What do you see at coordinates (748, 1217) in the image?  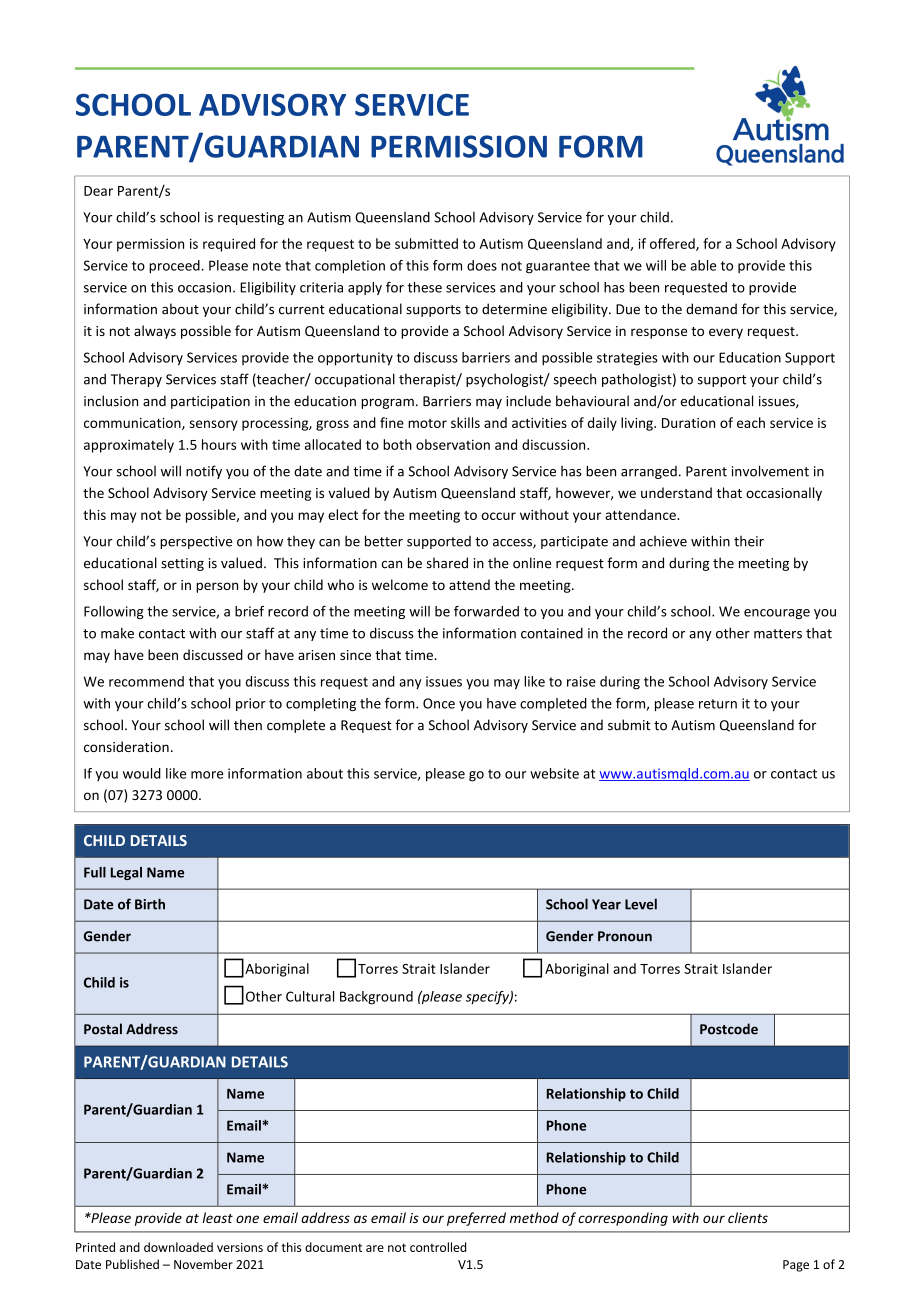 I see `clients` at bounding box center [748, 1217].
